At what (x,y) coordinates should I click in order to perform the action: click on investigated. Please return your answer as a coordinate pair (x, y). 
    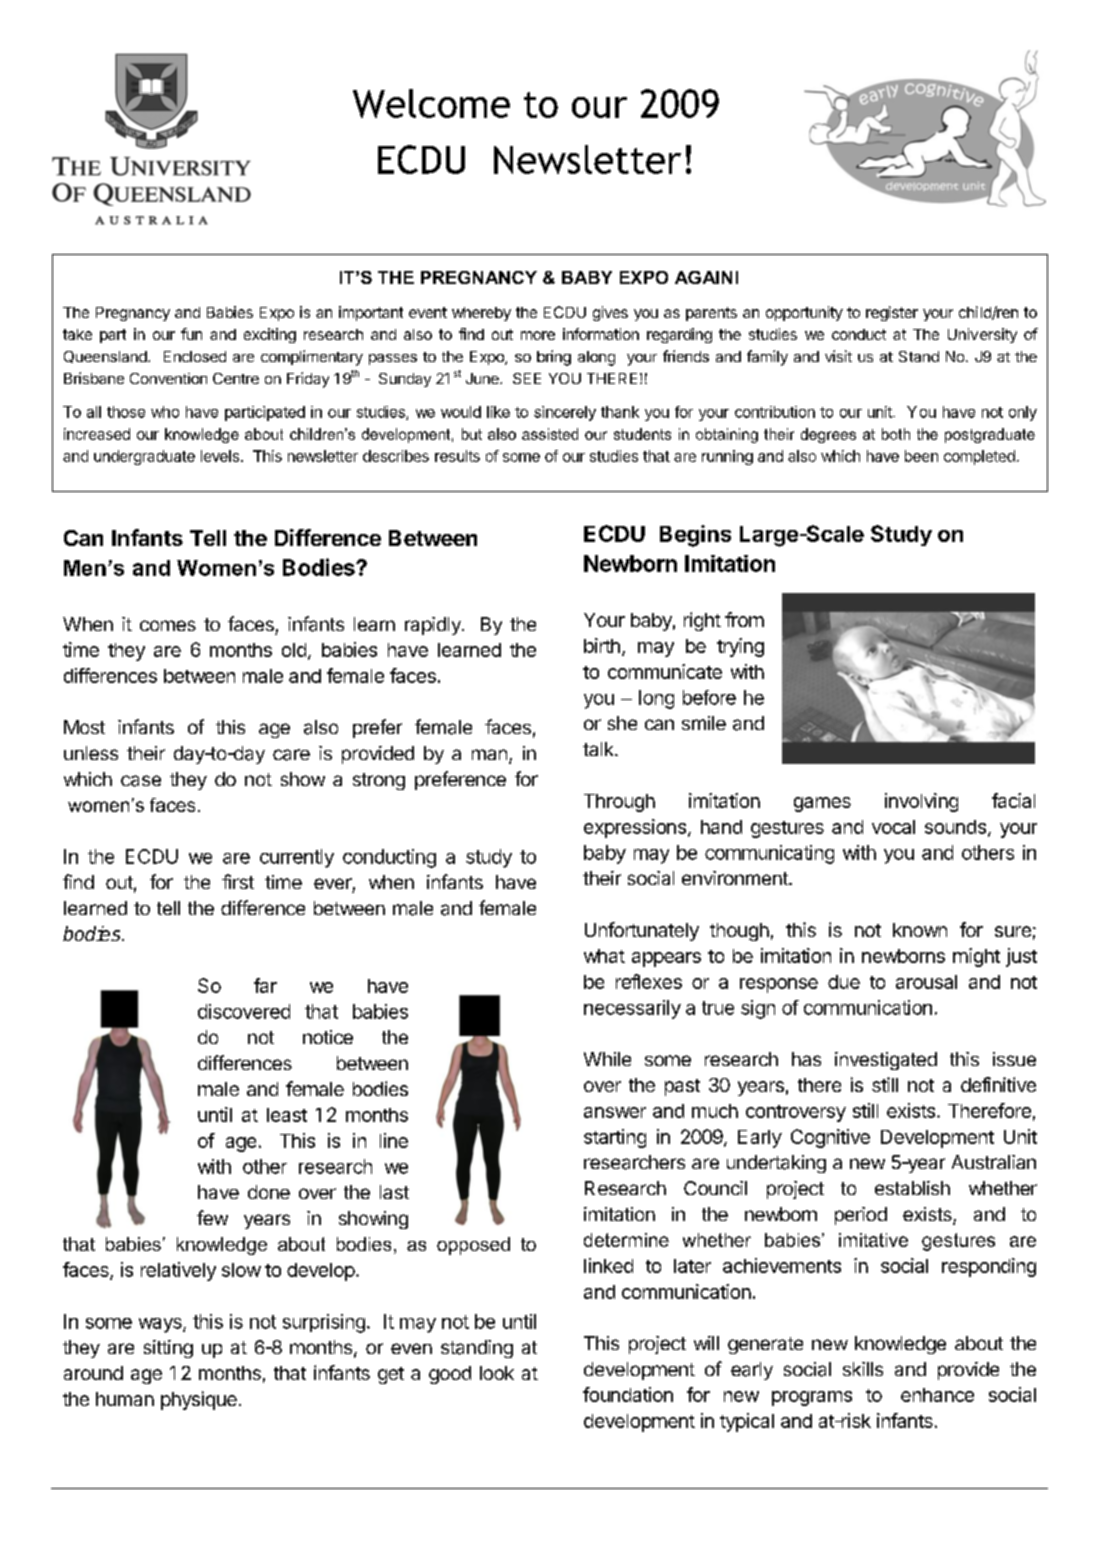
    Looking at the image, I should click on (886, 1061).
